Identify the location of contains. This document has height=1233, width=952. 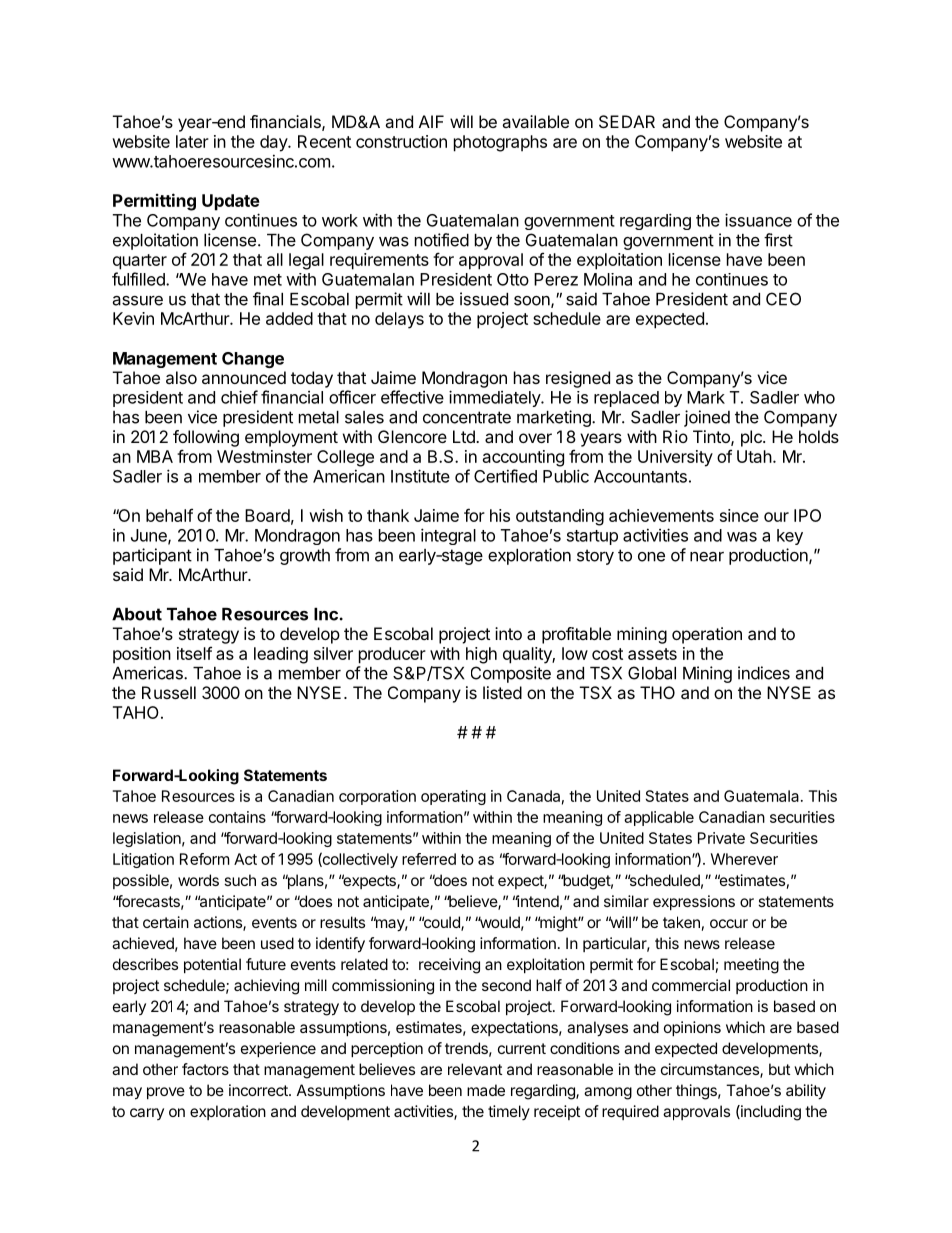
(237, 817).
